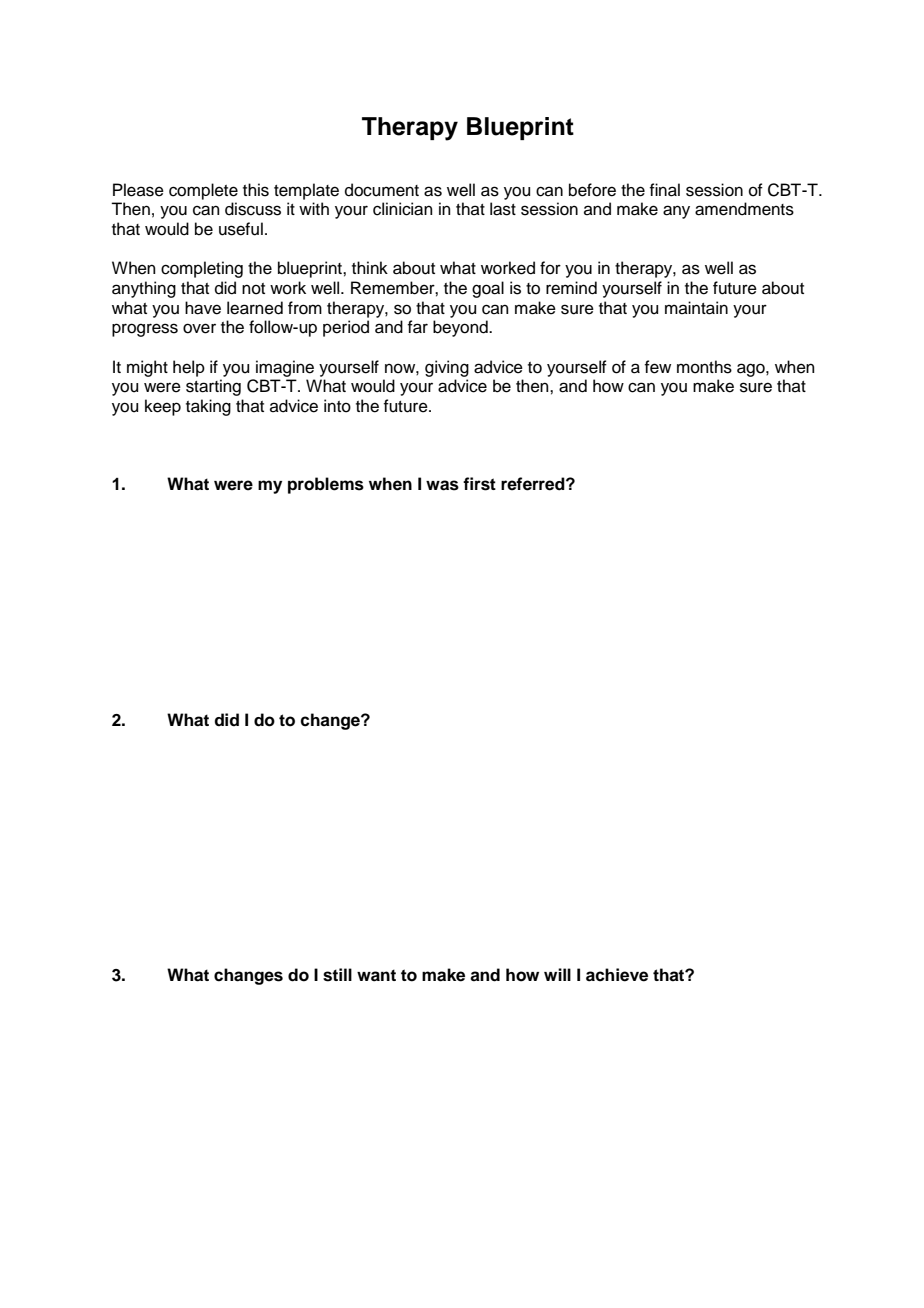  I want to click on complete, so click(203, 191).
